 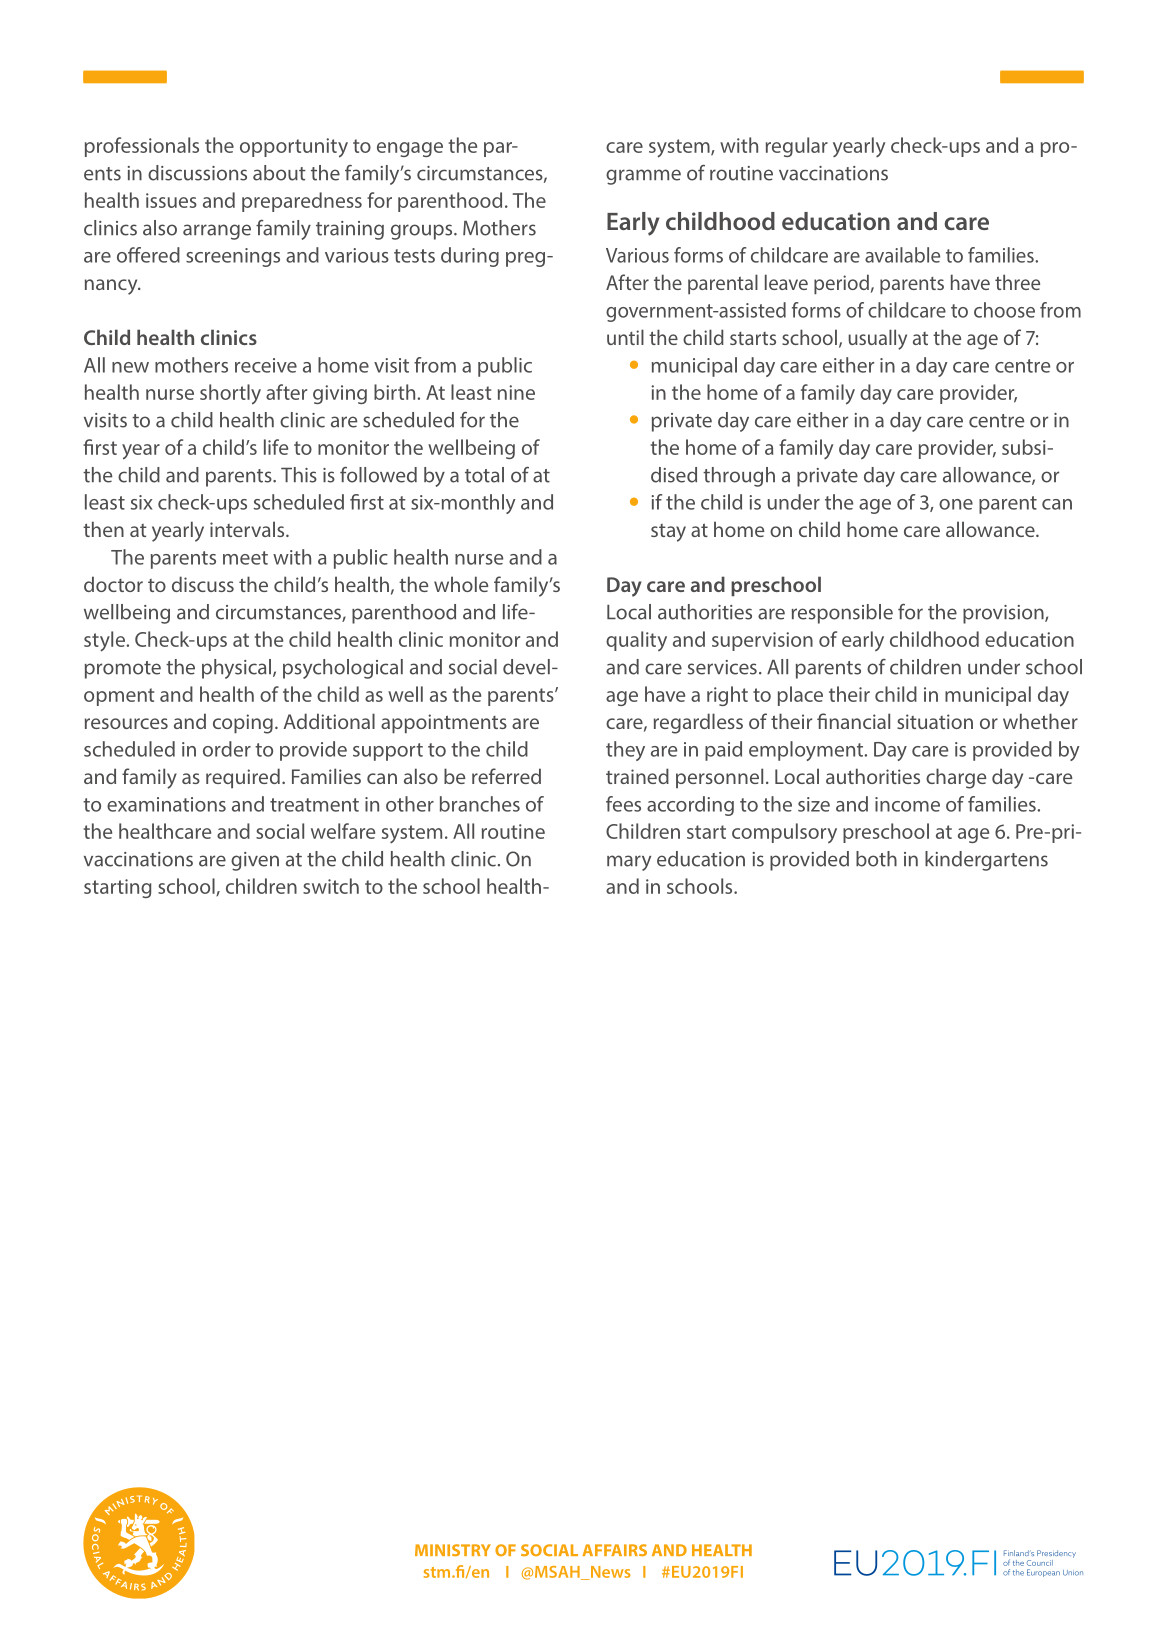 I want to click on issues, so click(x=171, y=200).
